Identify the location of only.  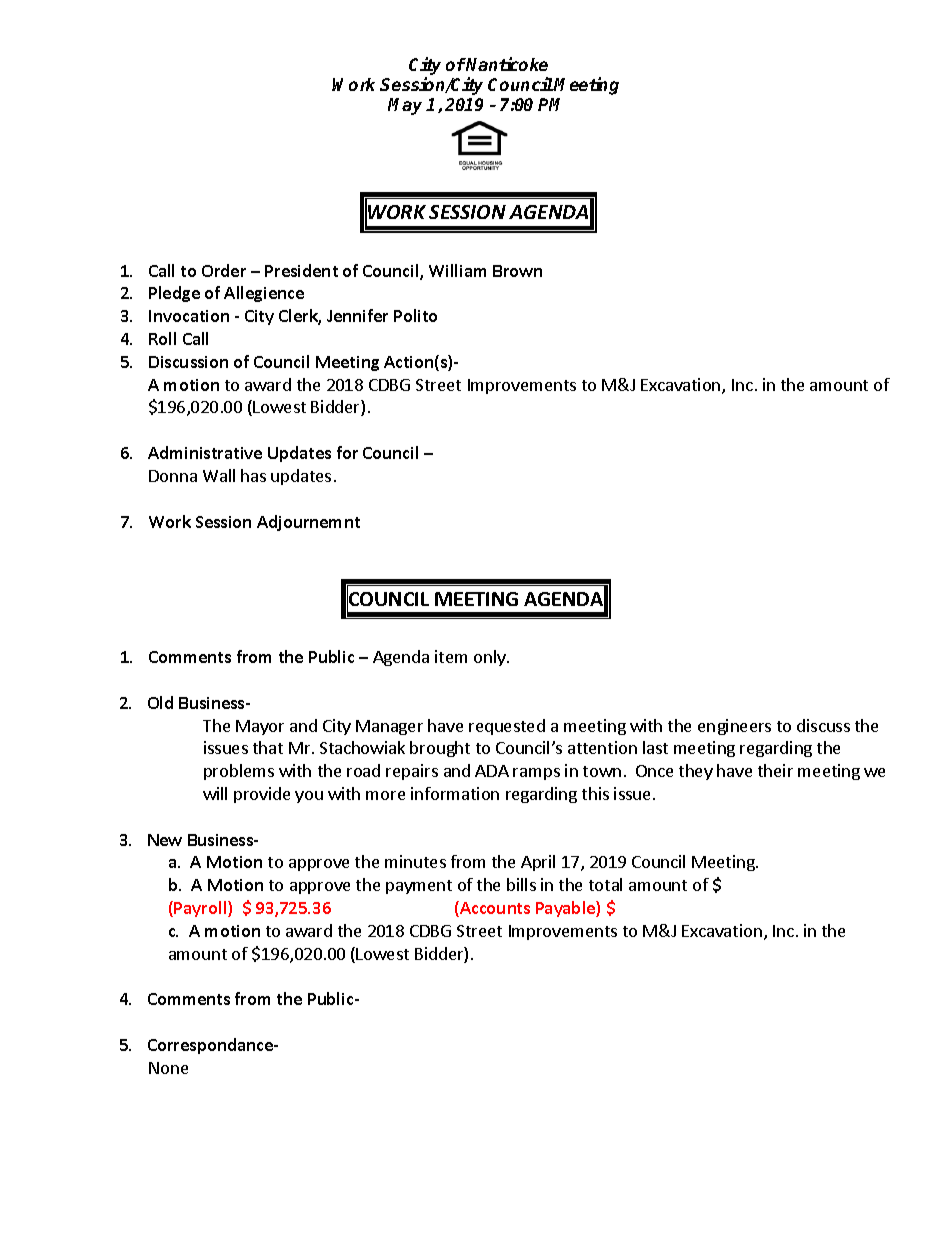
(491, 658).
